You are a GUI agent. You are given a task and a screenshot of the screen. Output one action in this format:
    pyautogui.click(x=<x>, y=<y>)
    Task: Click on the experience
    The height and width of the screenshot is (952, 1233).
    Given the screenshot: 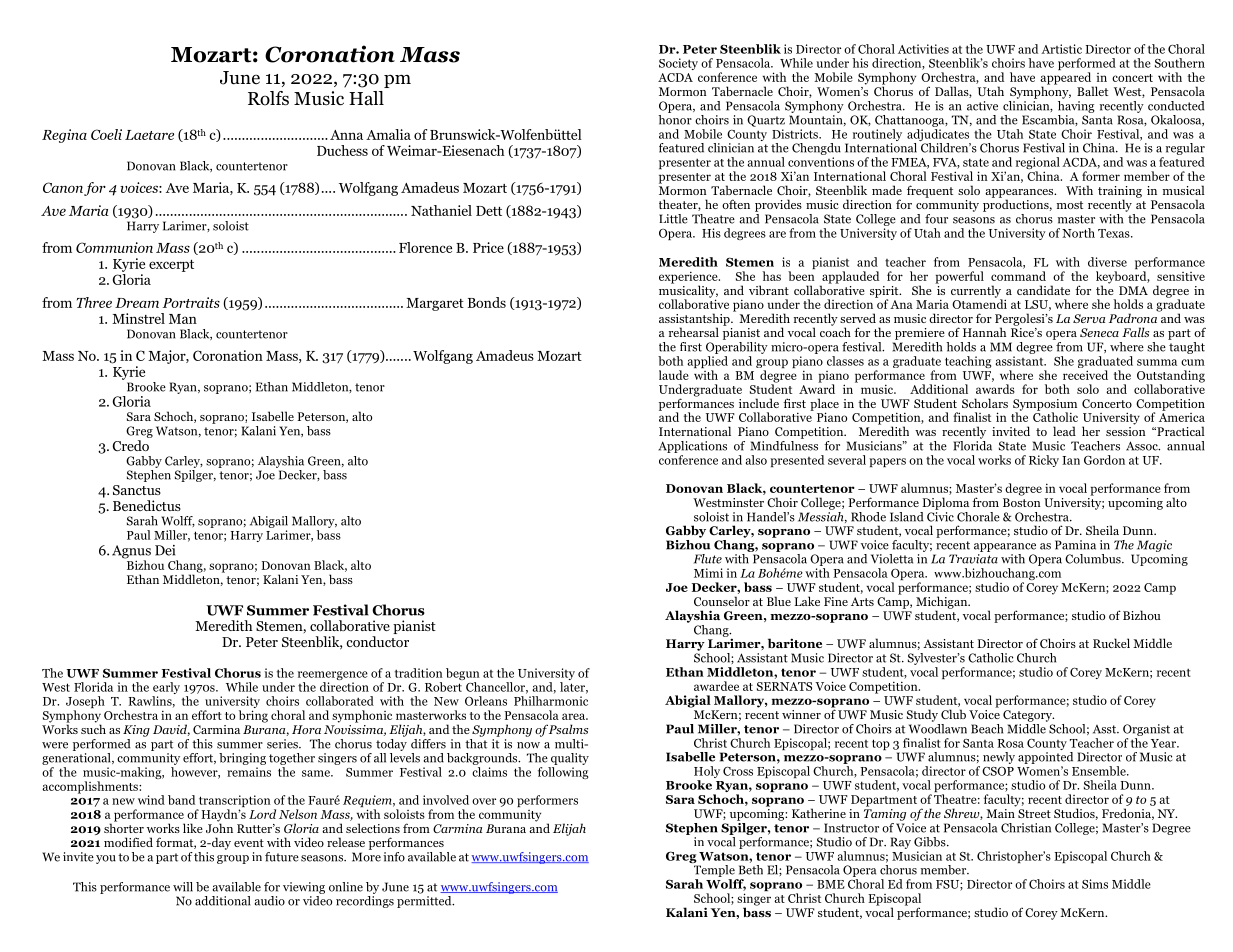 What is the action you would take?
    pyautogui.click(x=689, y=278)
